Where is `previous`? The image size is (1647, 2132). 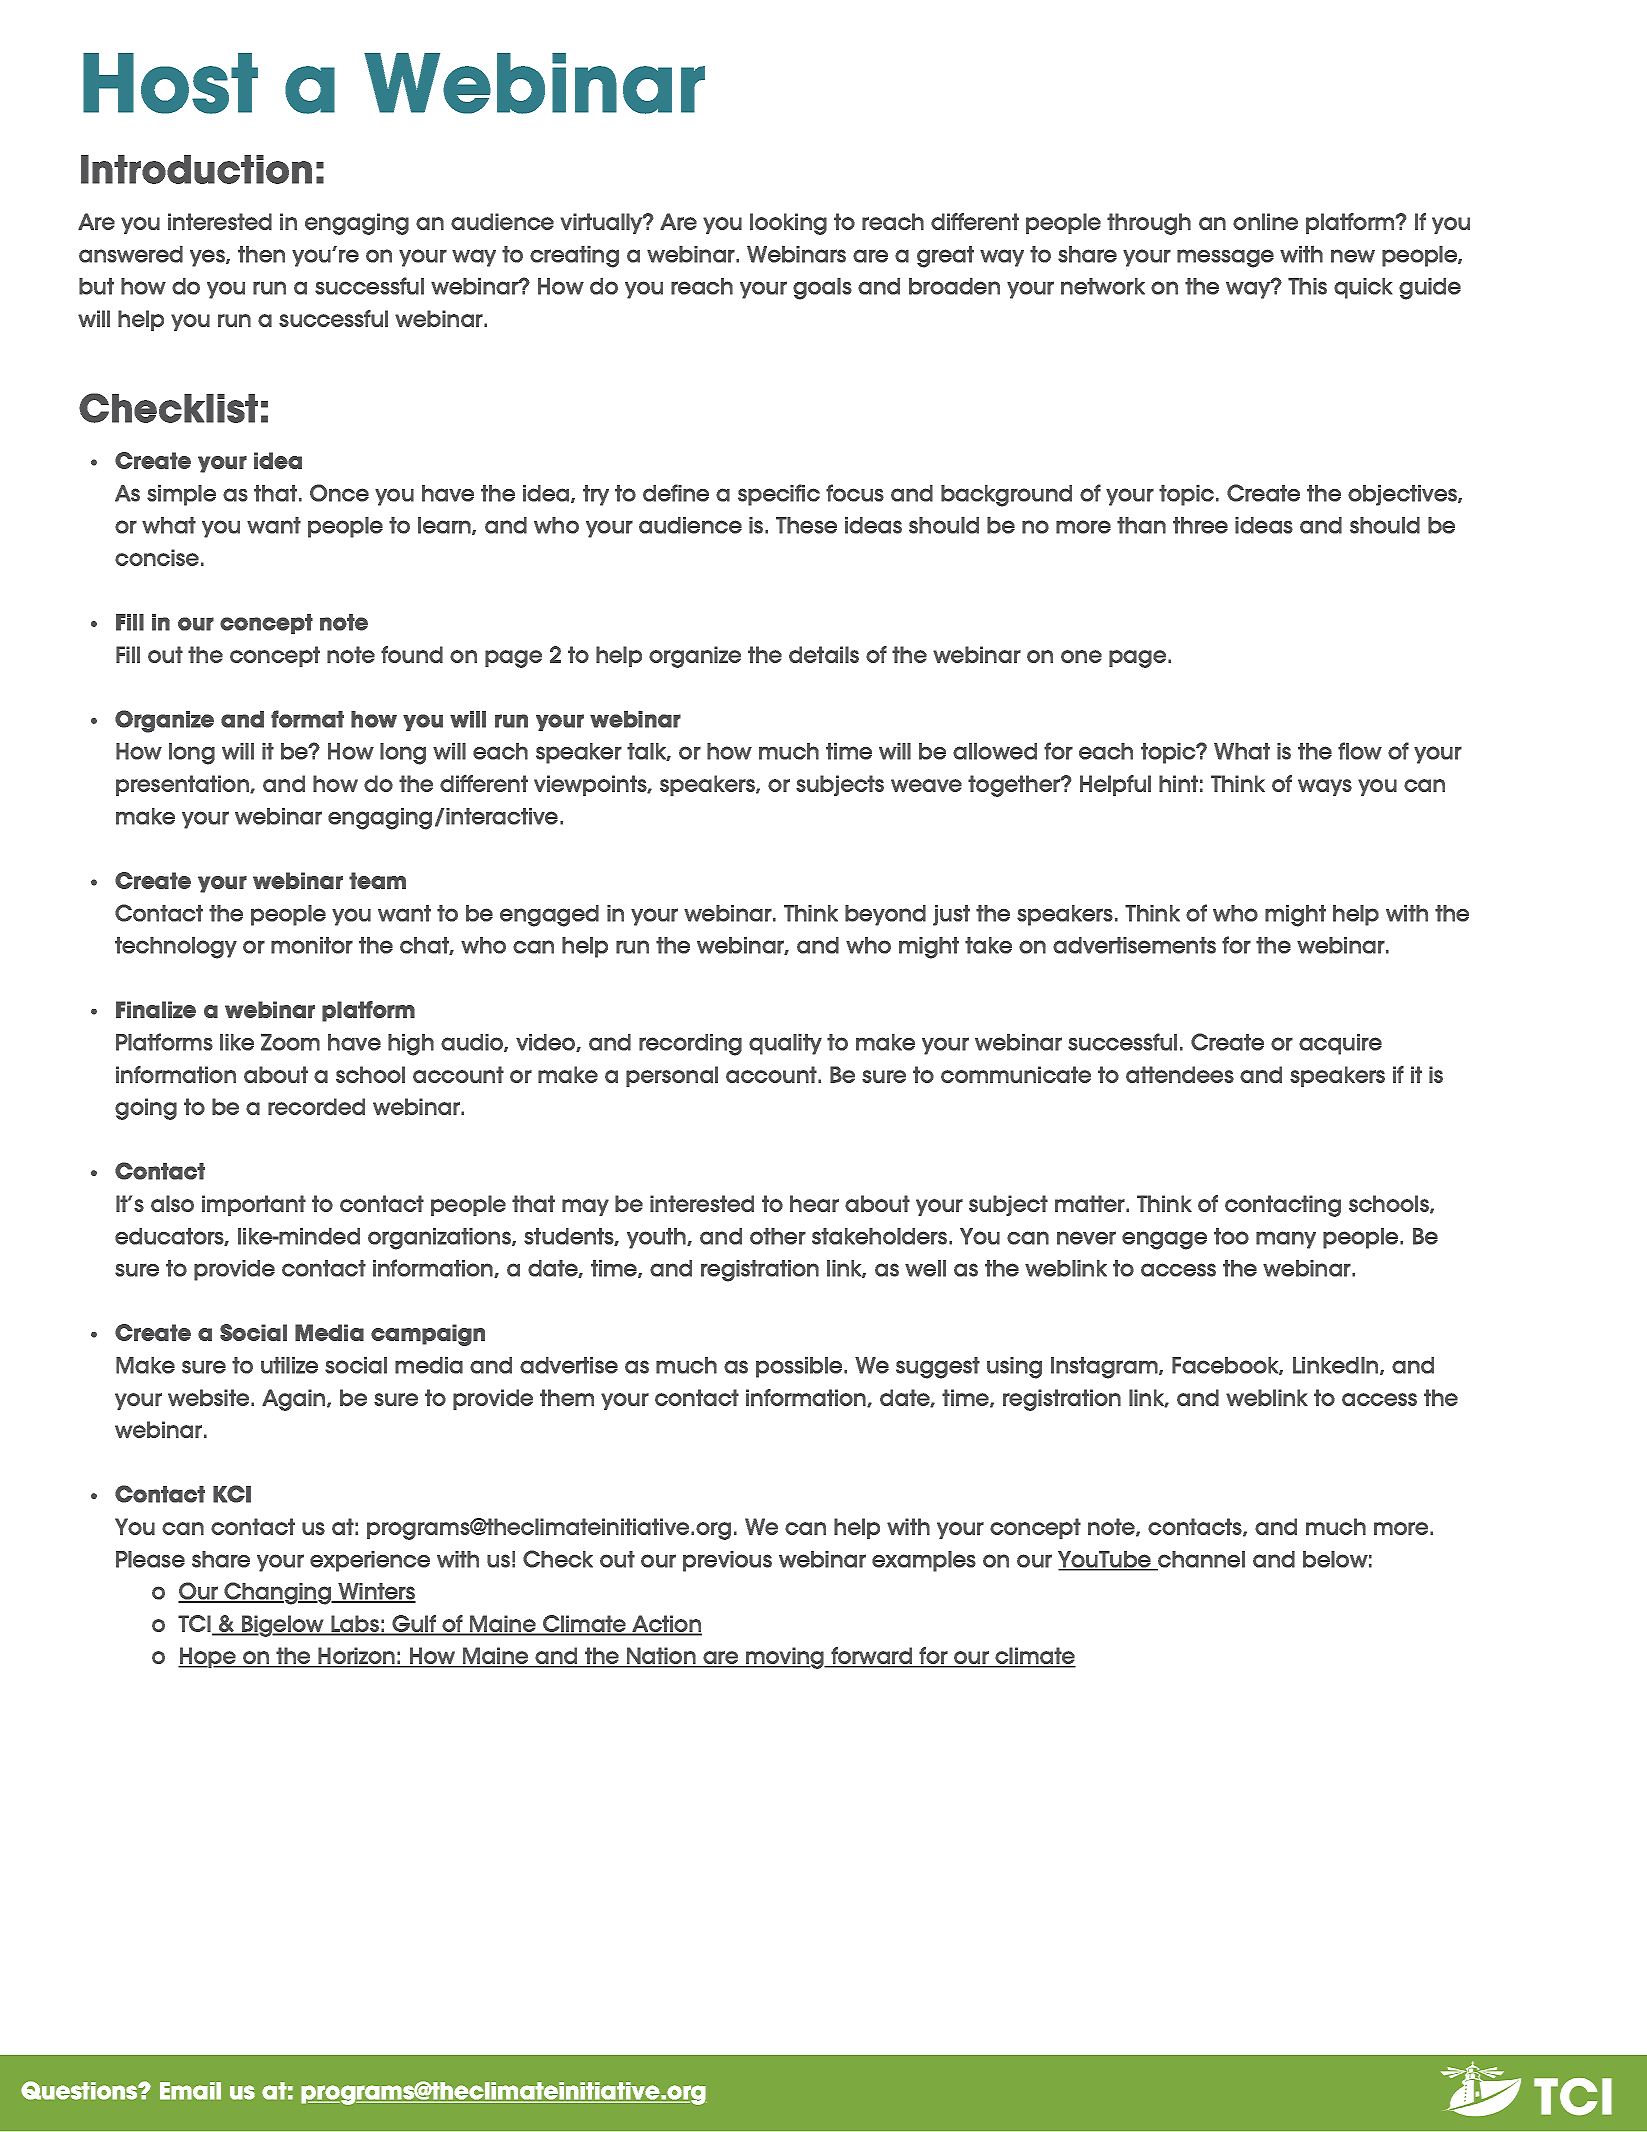 previous is located at coordinates (727, 1561).
